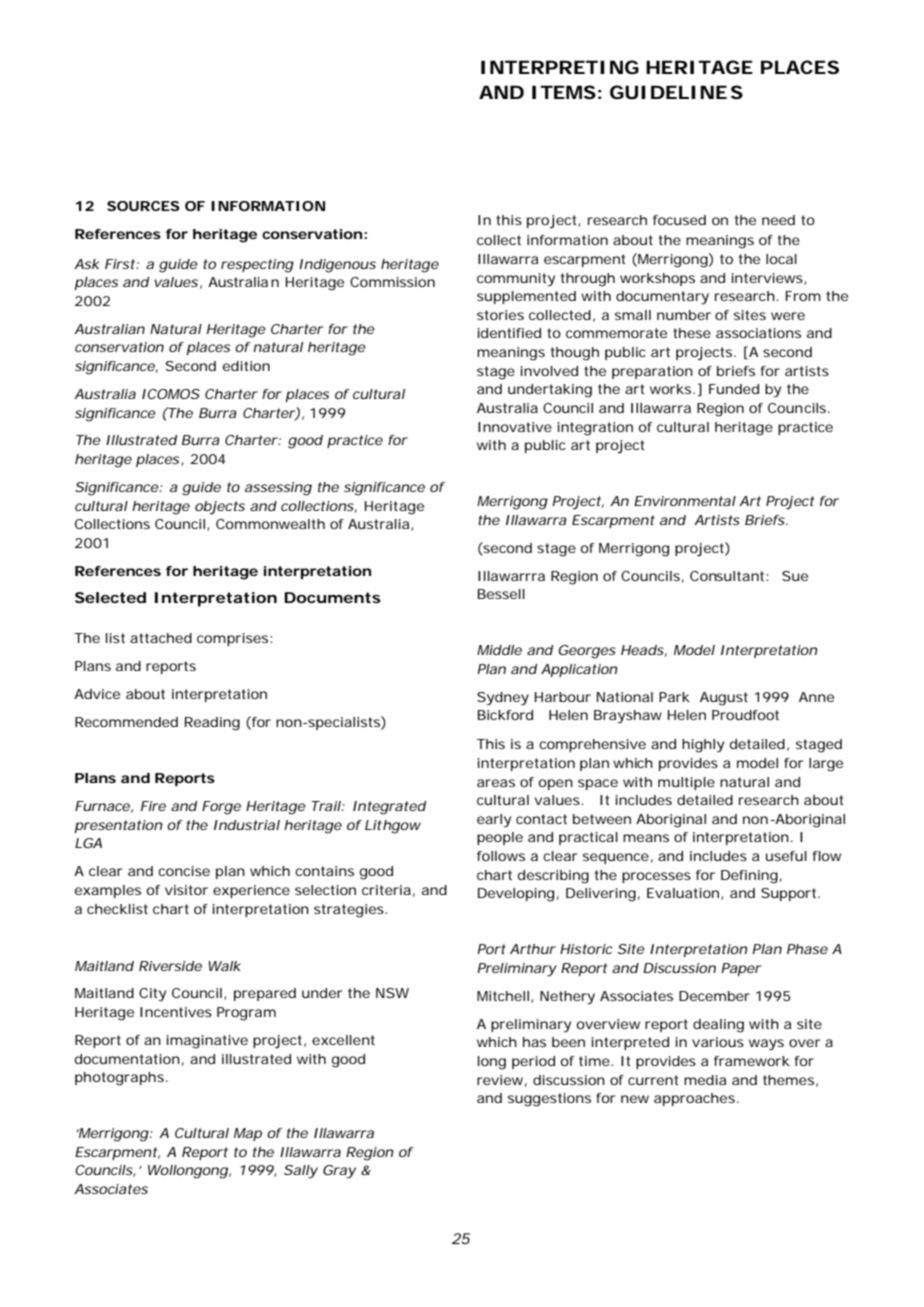  Describe the element at coordinates (502, 1081) in the page. I see `review` at that location.
